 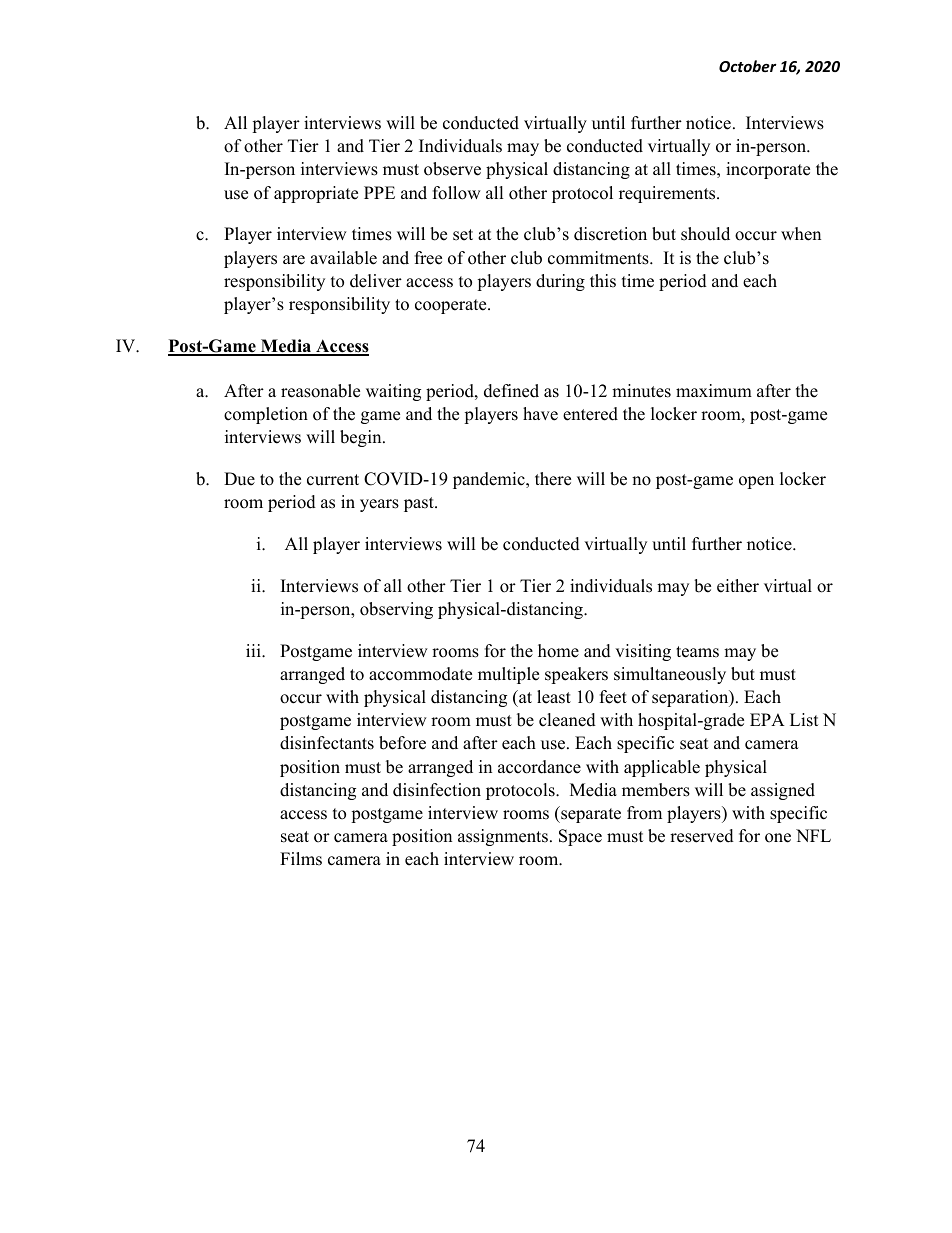 I want to click on one, so click(x=778, y=838).
